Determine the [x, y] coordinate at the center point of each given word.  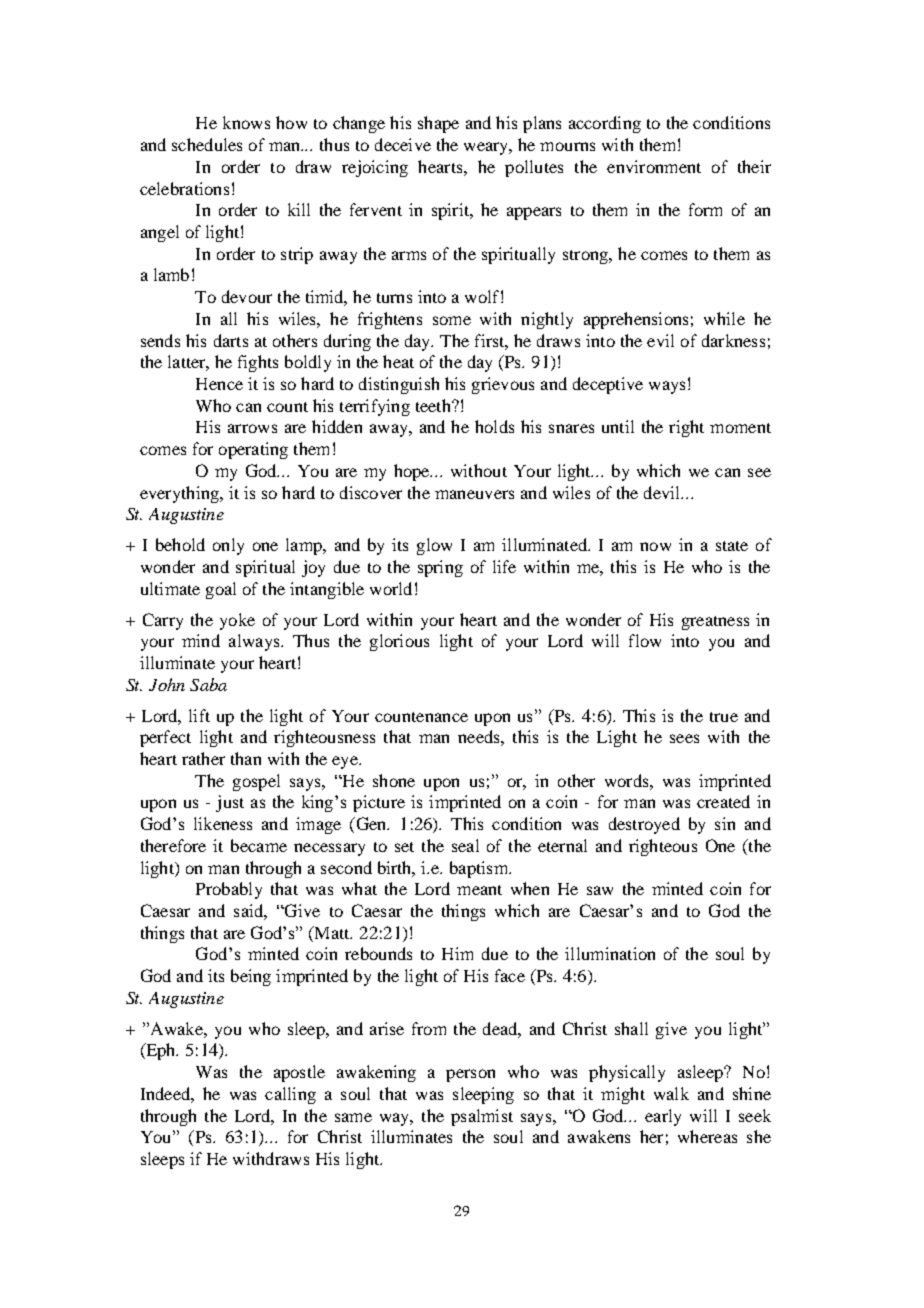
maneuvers [474, 494]
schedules [207, 144]
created [723, 801]
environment [654, 166]
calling [290, 1095]
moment [740, 428]
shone [394, 780]
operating [253, 450]
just [230, 803]
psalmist [482, 1117]
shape [438, 124]
